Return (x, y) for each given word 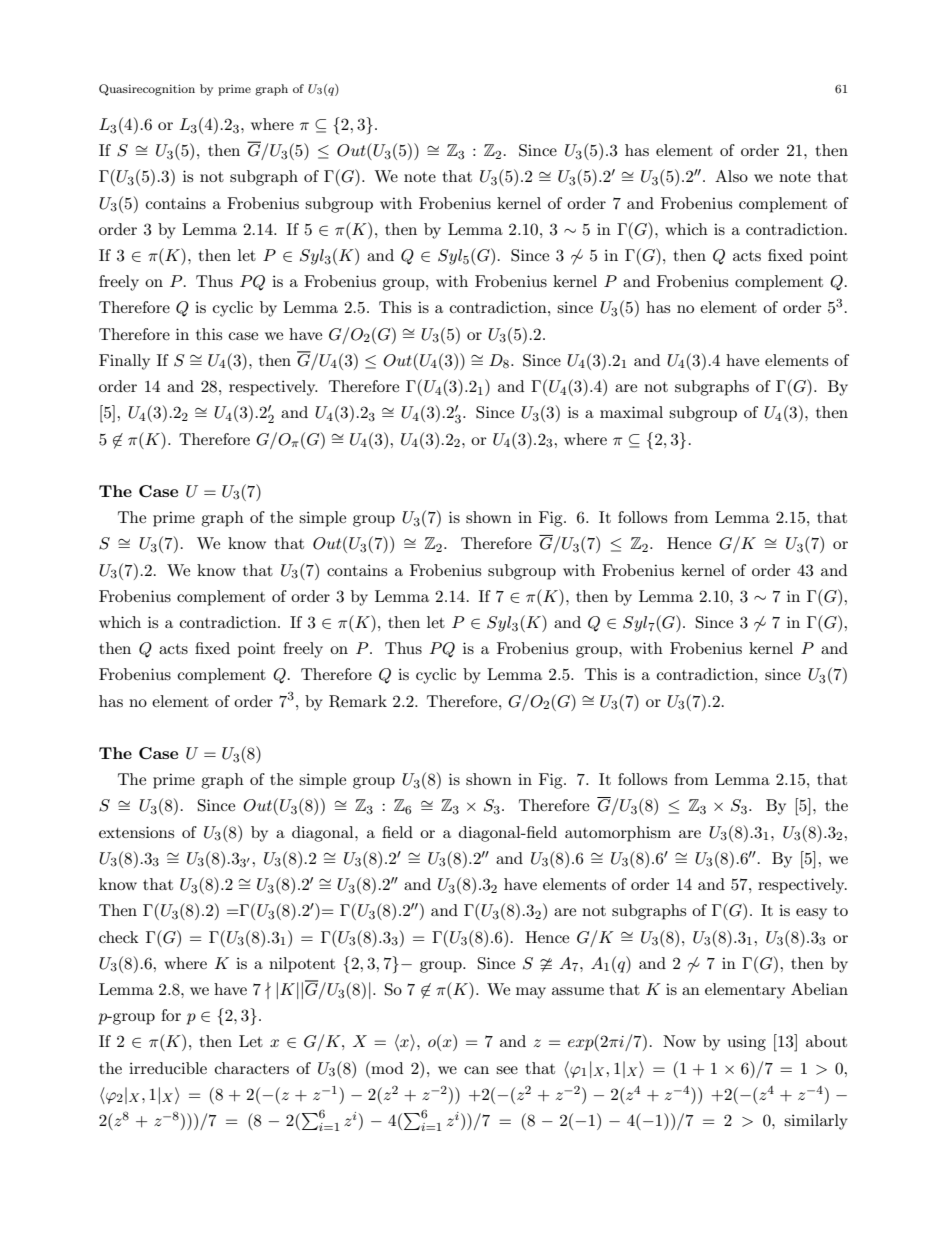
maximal (631, 412)
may (531, 993)
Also (731, 176)
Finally (124, 362)
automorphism (618, 834)
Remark (358, 701)
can (476, 1070)
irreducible (168, 1068)
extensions (136, 832)
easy (811, 914)
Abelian (819, 989)
